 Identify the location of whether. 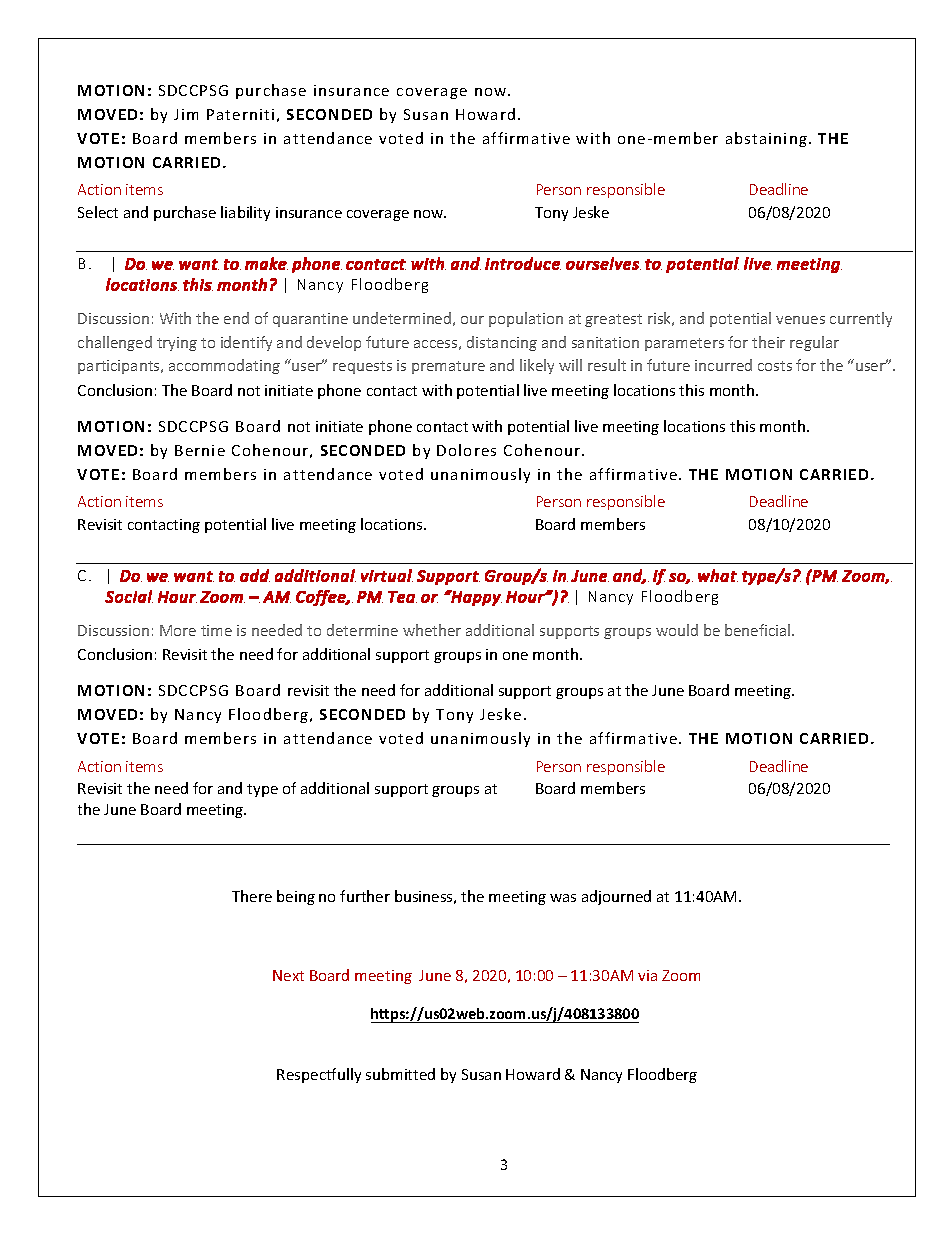
(432, 630).
